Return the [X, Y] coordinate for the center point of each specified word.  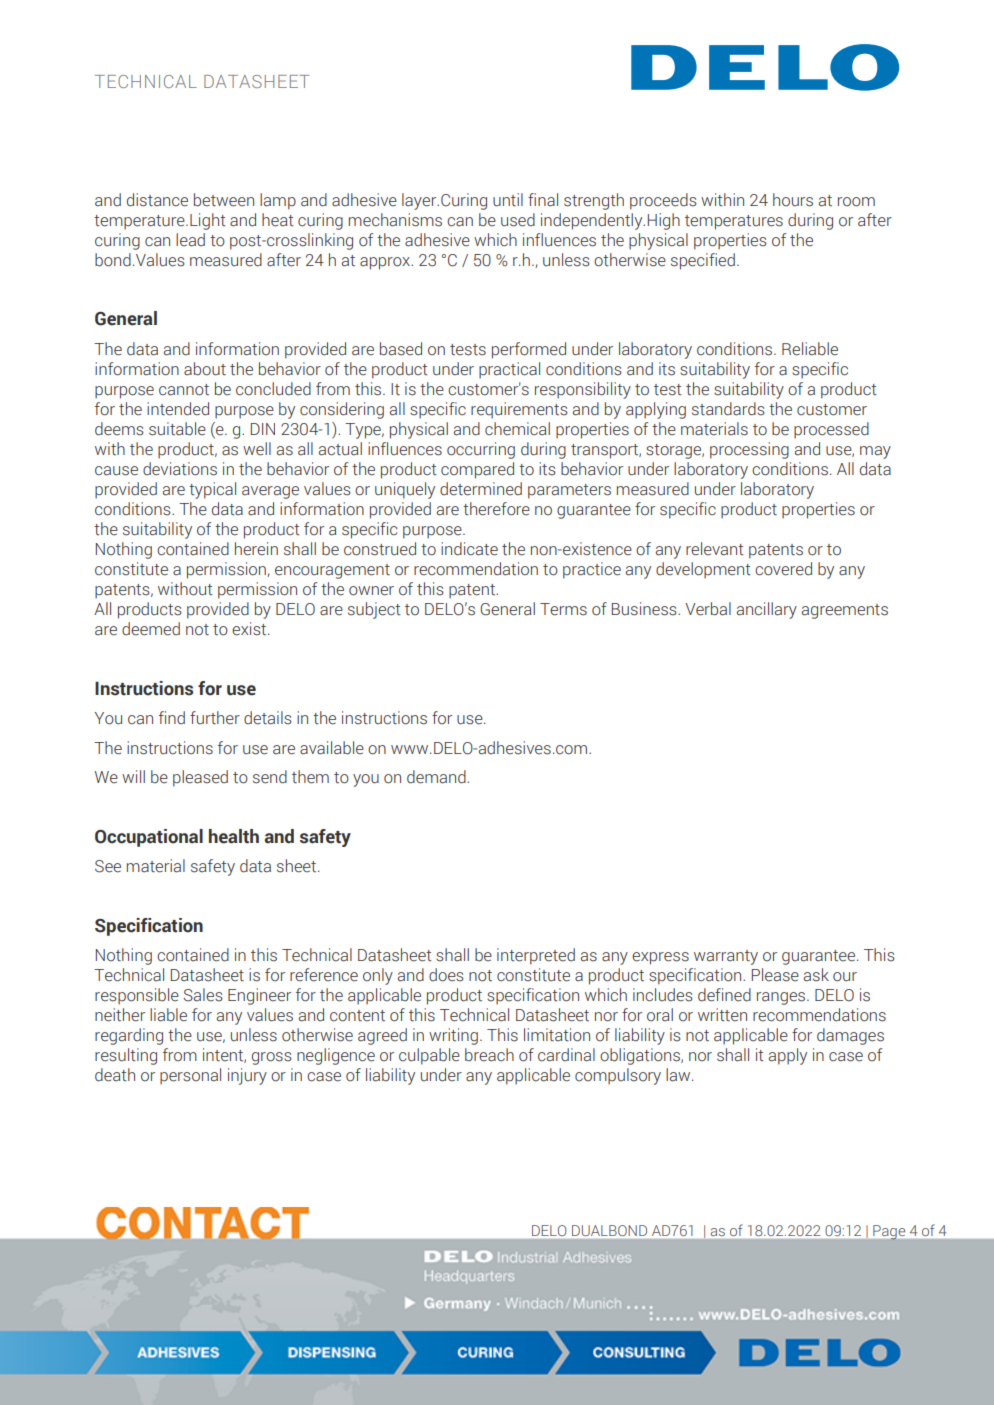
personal [190, 1076]
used [518, 220]
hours [793, 200]
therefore [496, 509]
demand [437, 777]
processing [749, 450]
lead [190, 240]
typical [212, 490]
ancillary [767, 610]
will [133, 776]
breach [489, 1055]
